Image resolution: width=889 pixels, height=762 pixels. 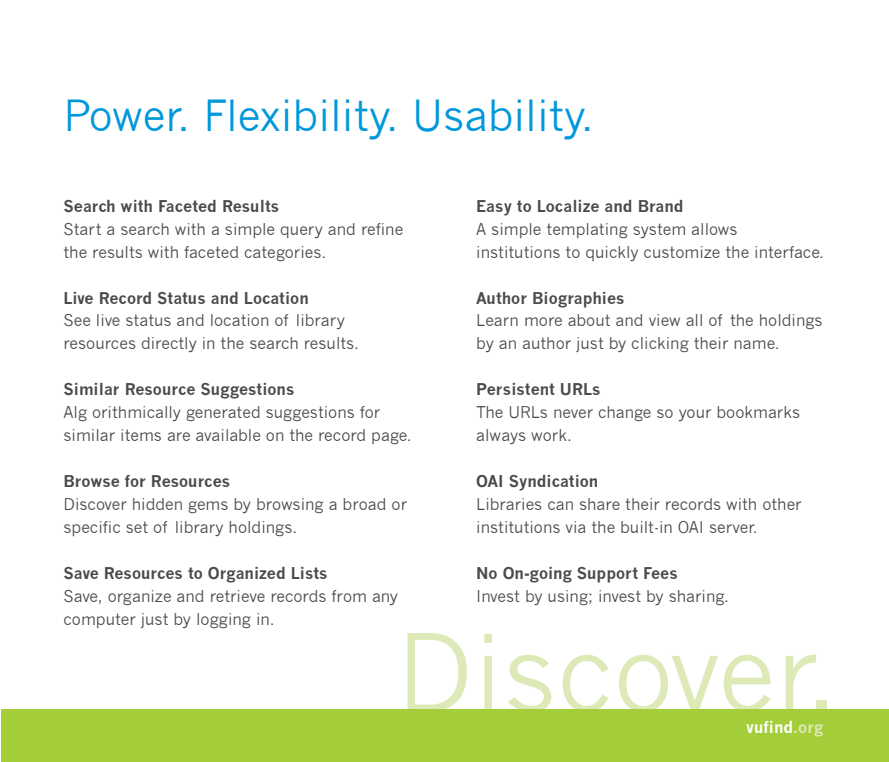 I want to click on directly, so click(x=169, y=344).
